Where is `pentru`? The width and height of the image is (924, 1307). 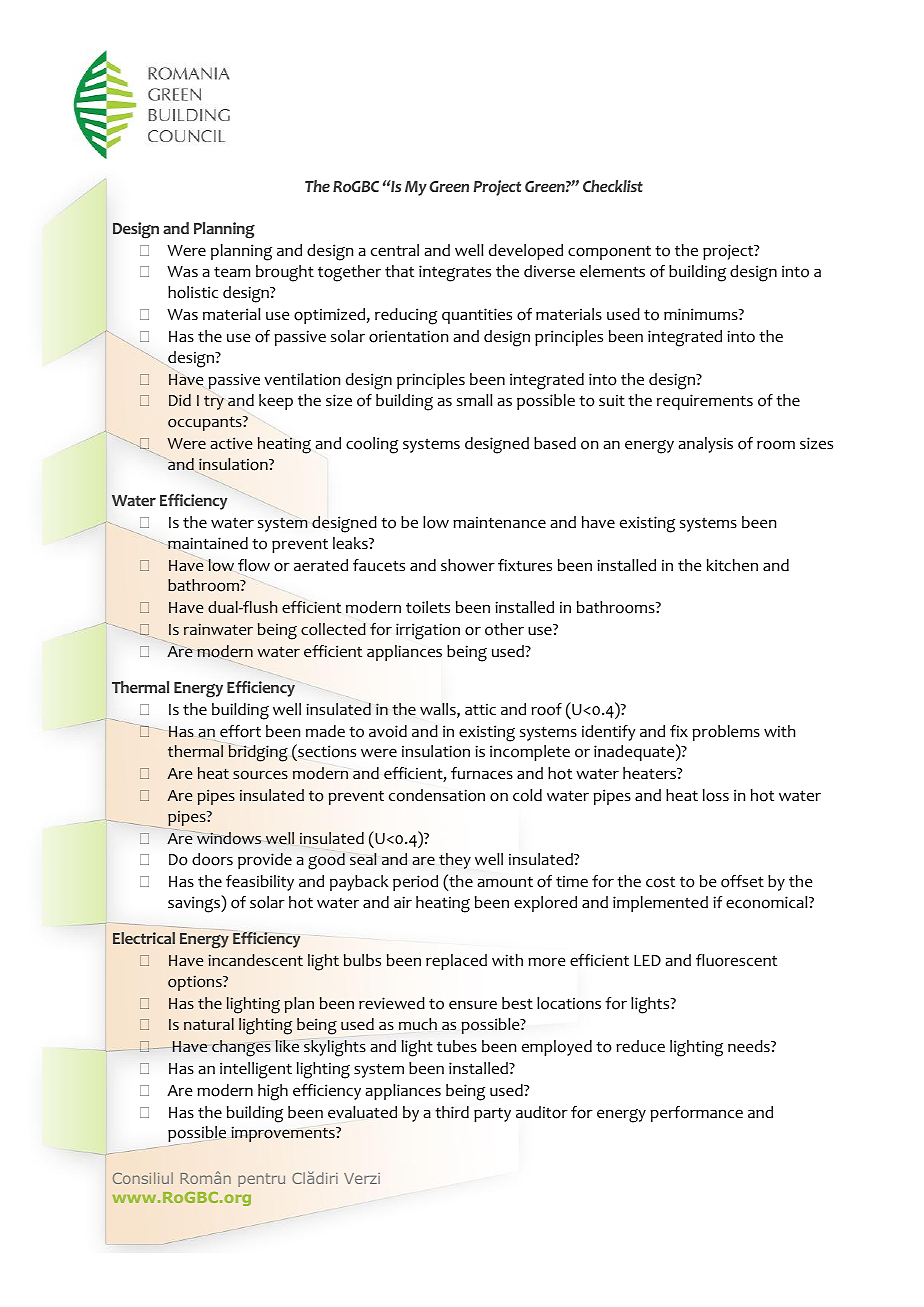 pentru is located at coordinates (261, 1180).
